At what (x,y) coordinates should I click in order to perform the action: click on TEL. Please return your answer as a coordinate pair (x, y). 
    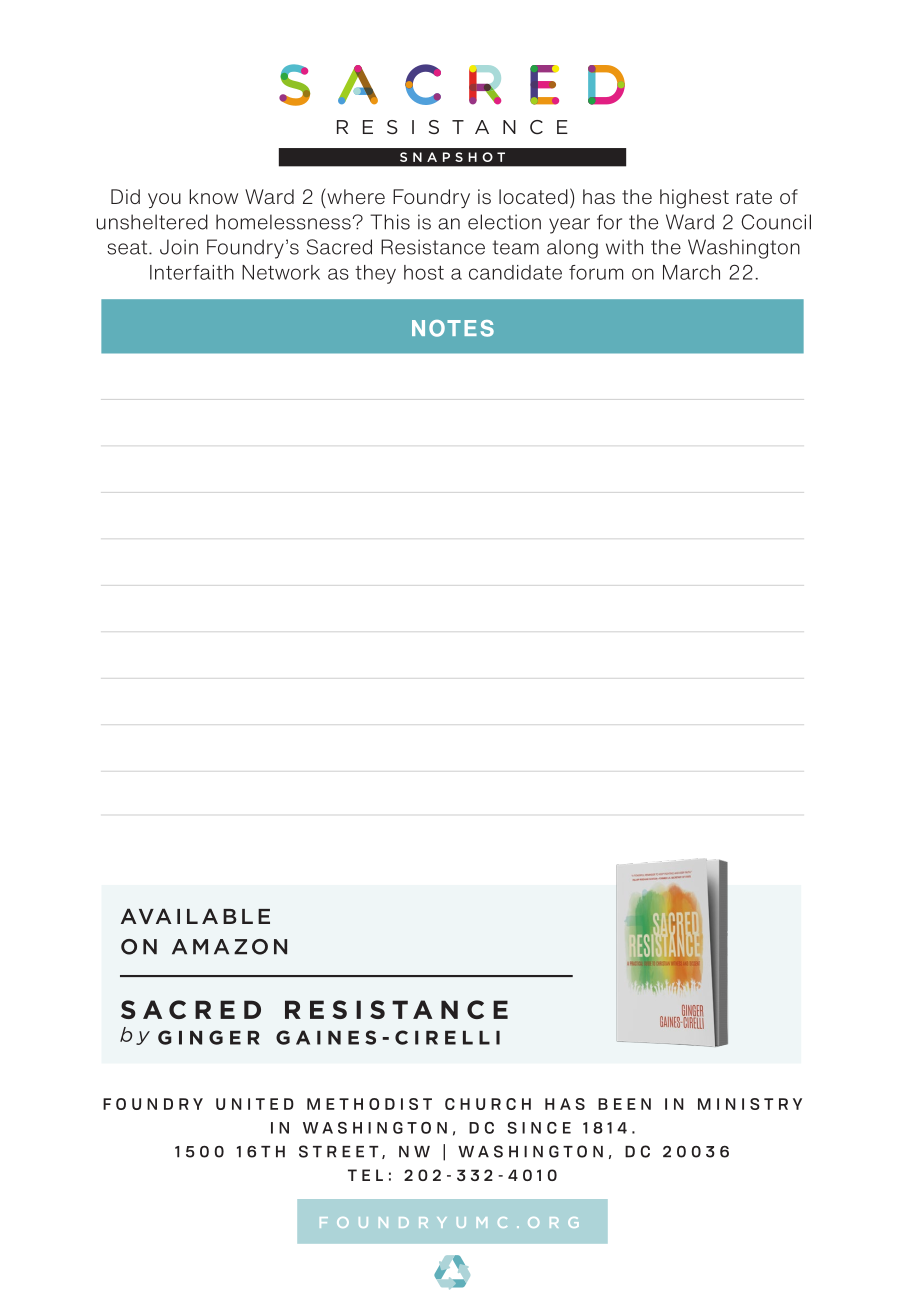
    Looking at the image, I should click on (365, 1175).
